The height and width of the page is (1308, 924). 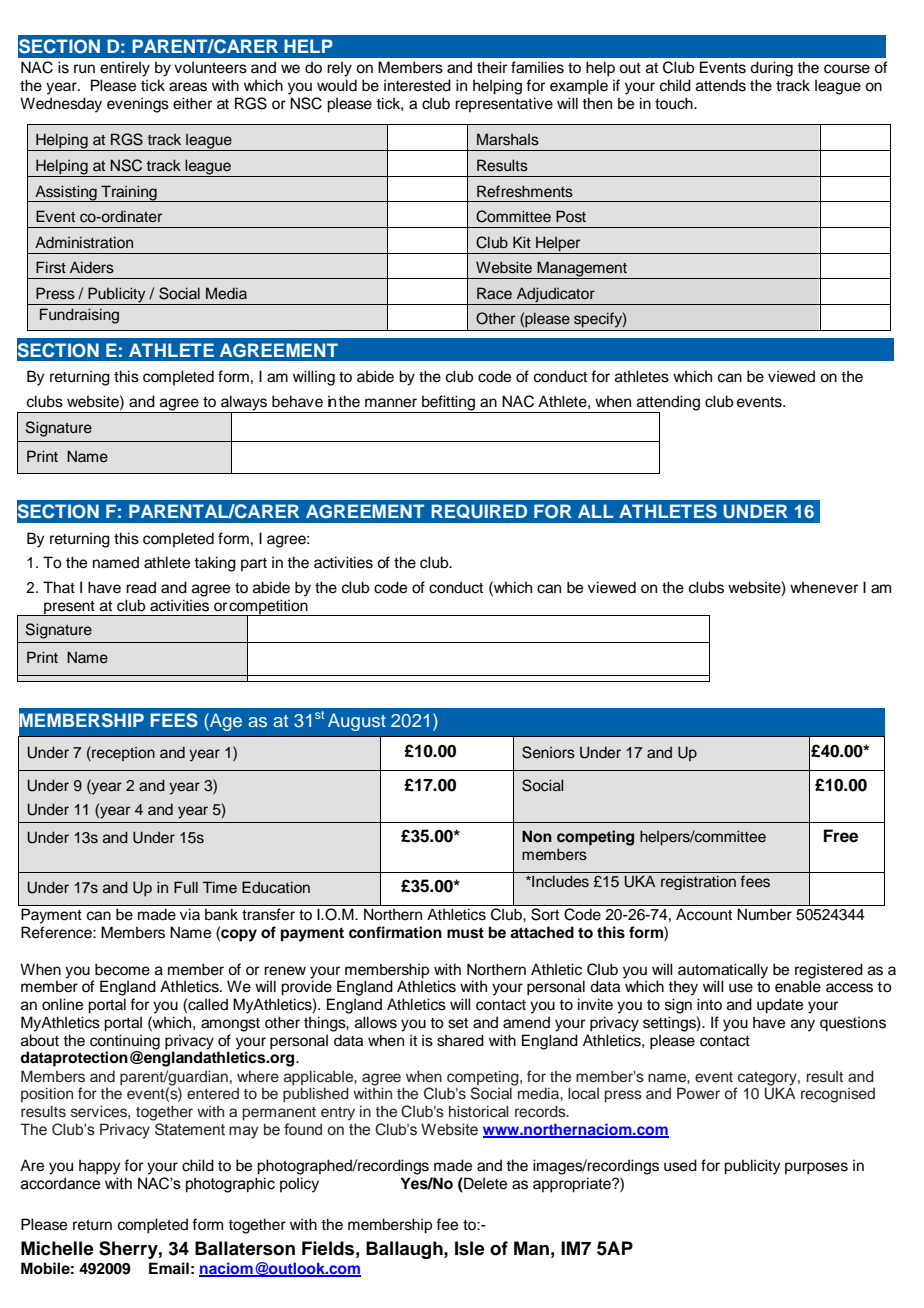 I want to click on Email, so click(x=169, y=1268).
